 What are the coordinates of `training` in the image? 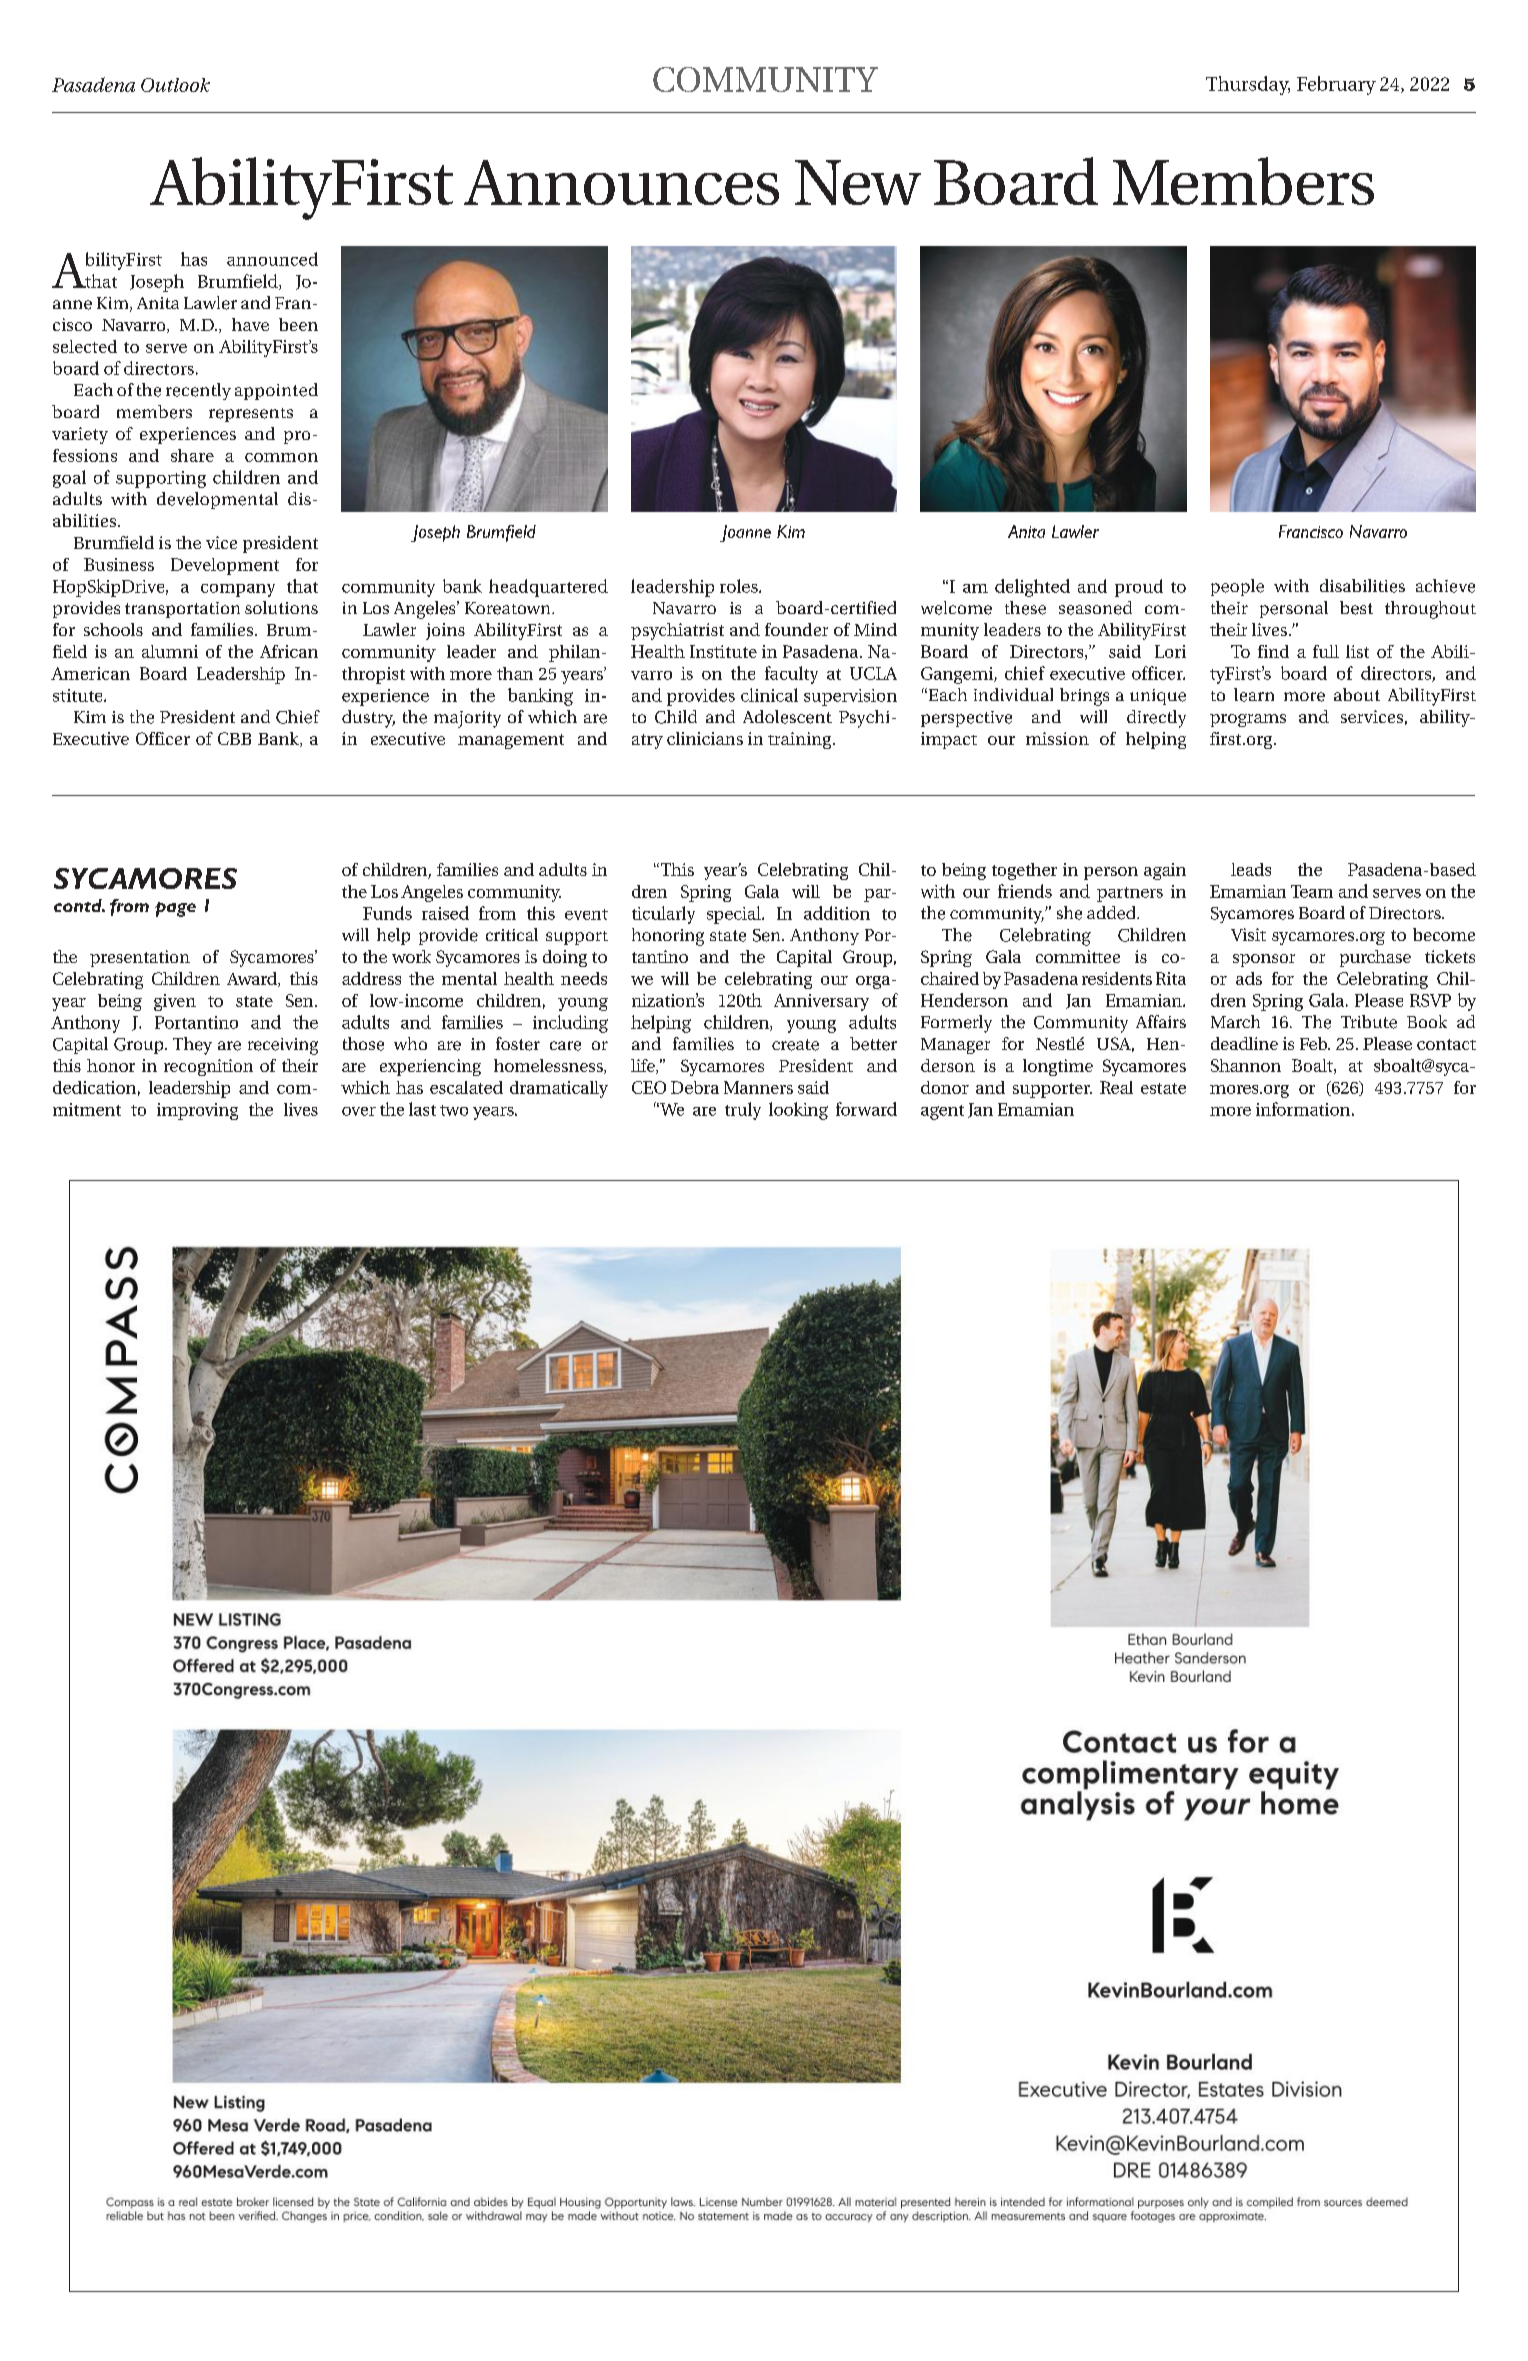 It's located at (801, 740).
